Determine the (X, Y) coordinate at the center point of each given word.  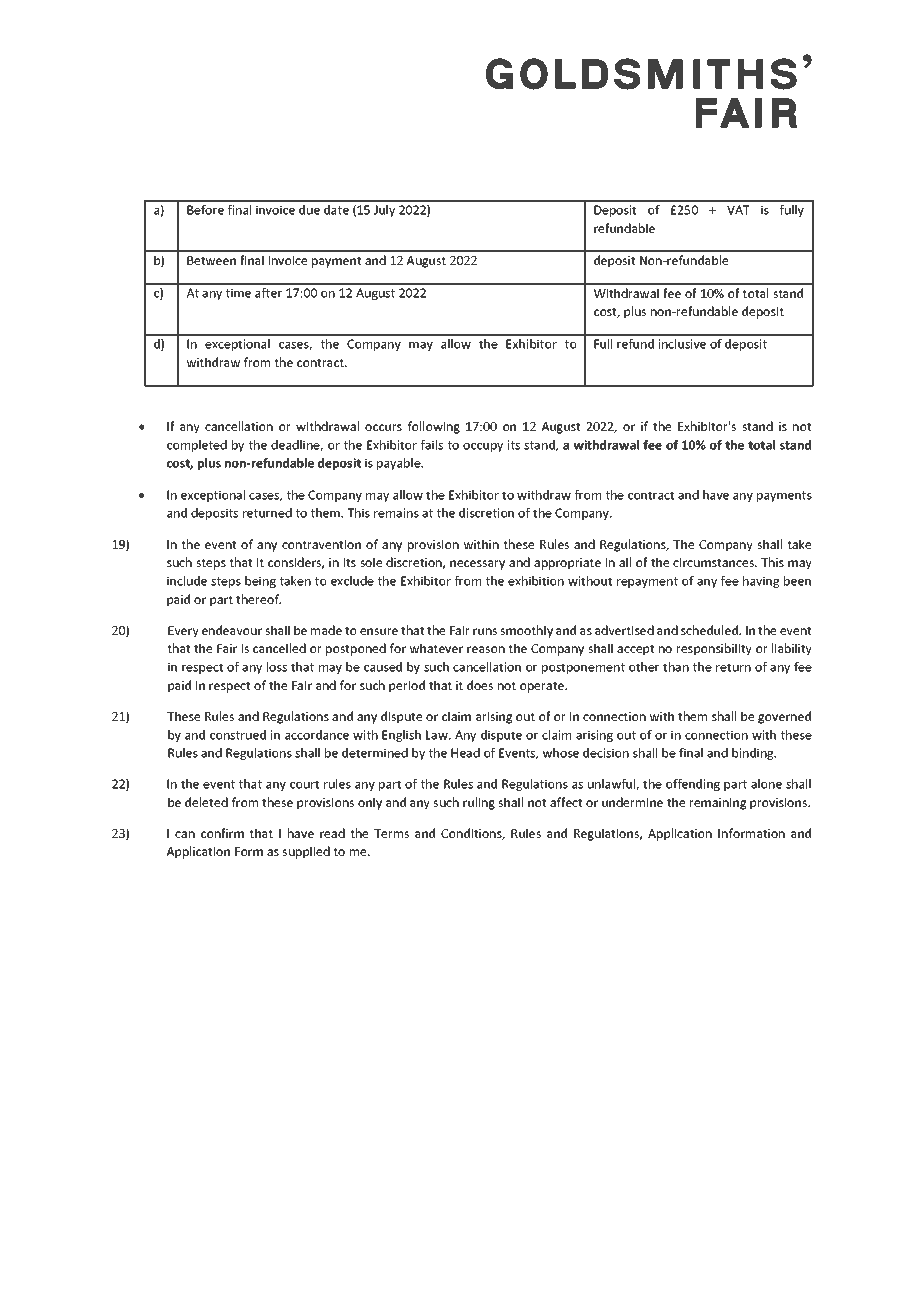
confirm (222, 833)
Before (205, 210)
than (676, 667)
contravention (321, 544)
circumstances (714, 562)
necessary (477, 565)
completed (197, 446)
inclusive (682, 344)
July (384, 211)
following (434, 427)
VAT (738, 210)
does (480, 685)
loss (277, 667)
